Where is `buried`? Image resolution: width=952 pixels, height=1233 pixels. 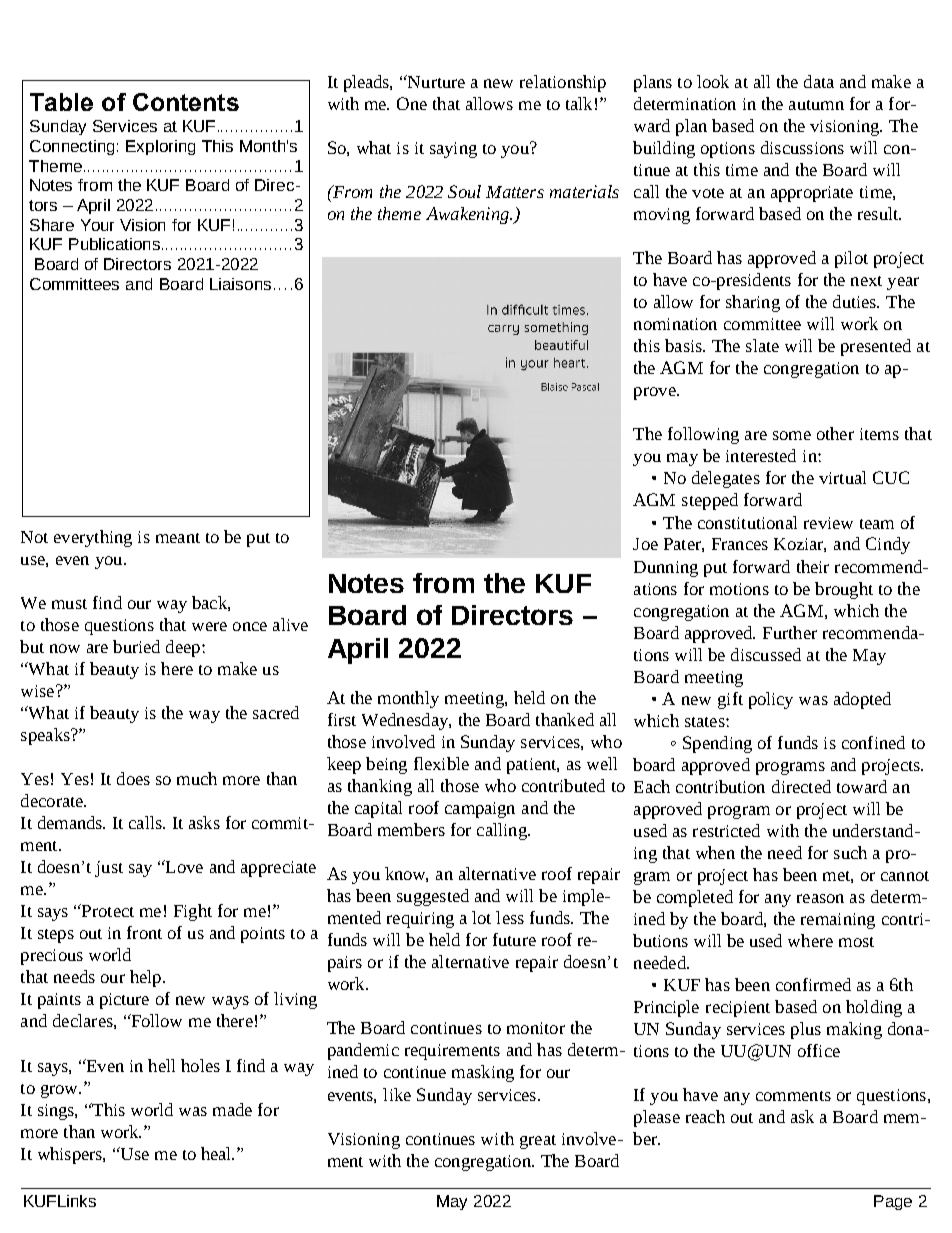
buried is located at coordinates (136, 646).
